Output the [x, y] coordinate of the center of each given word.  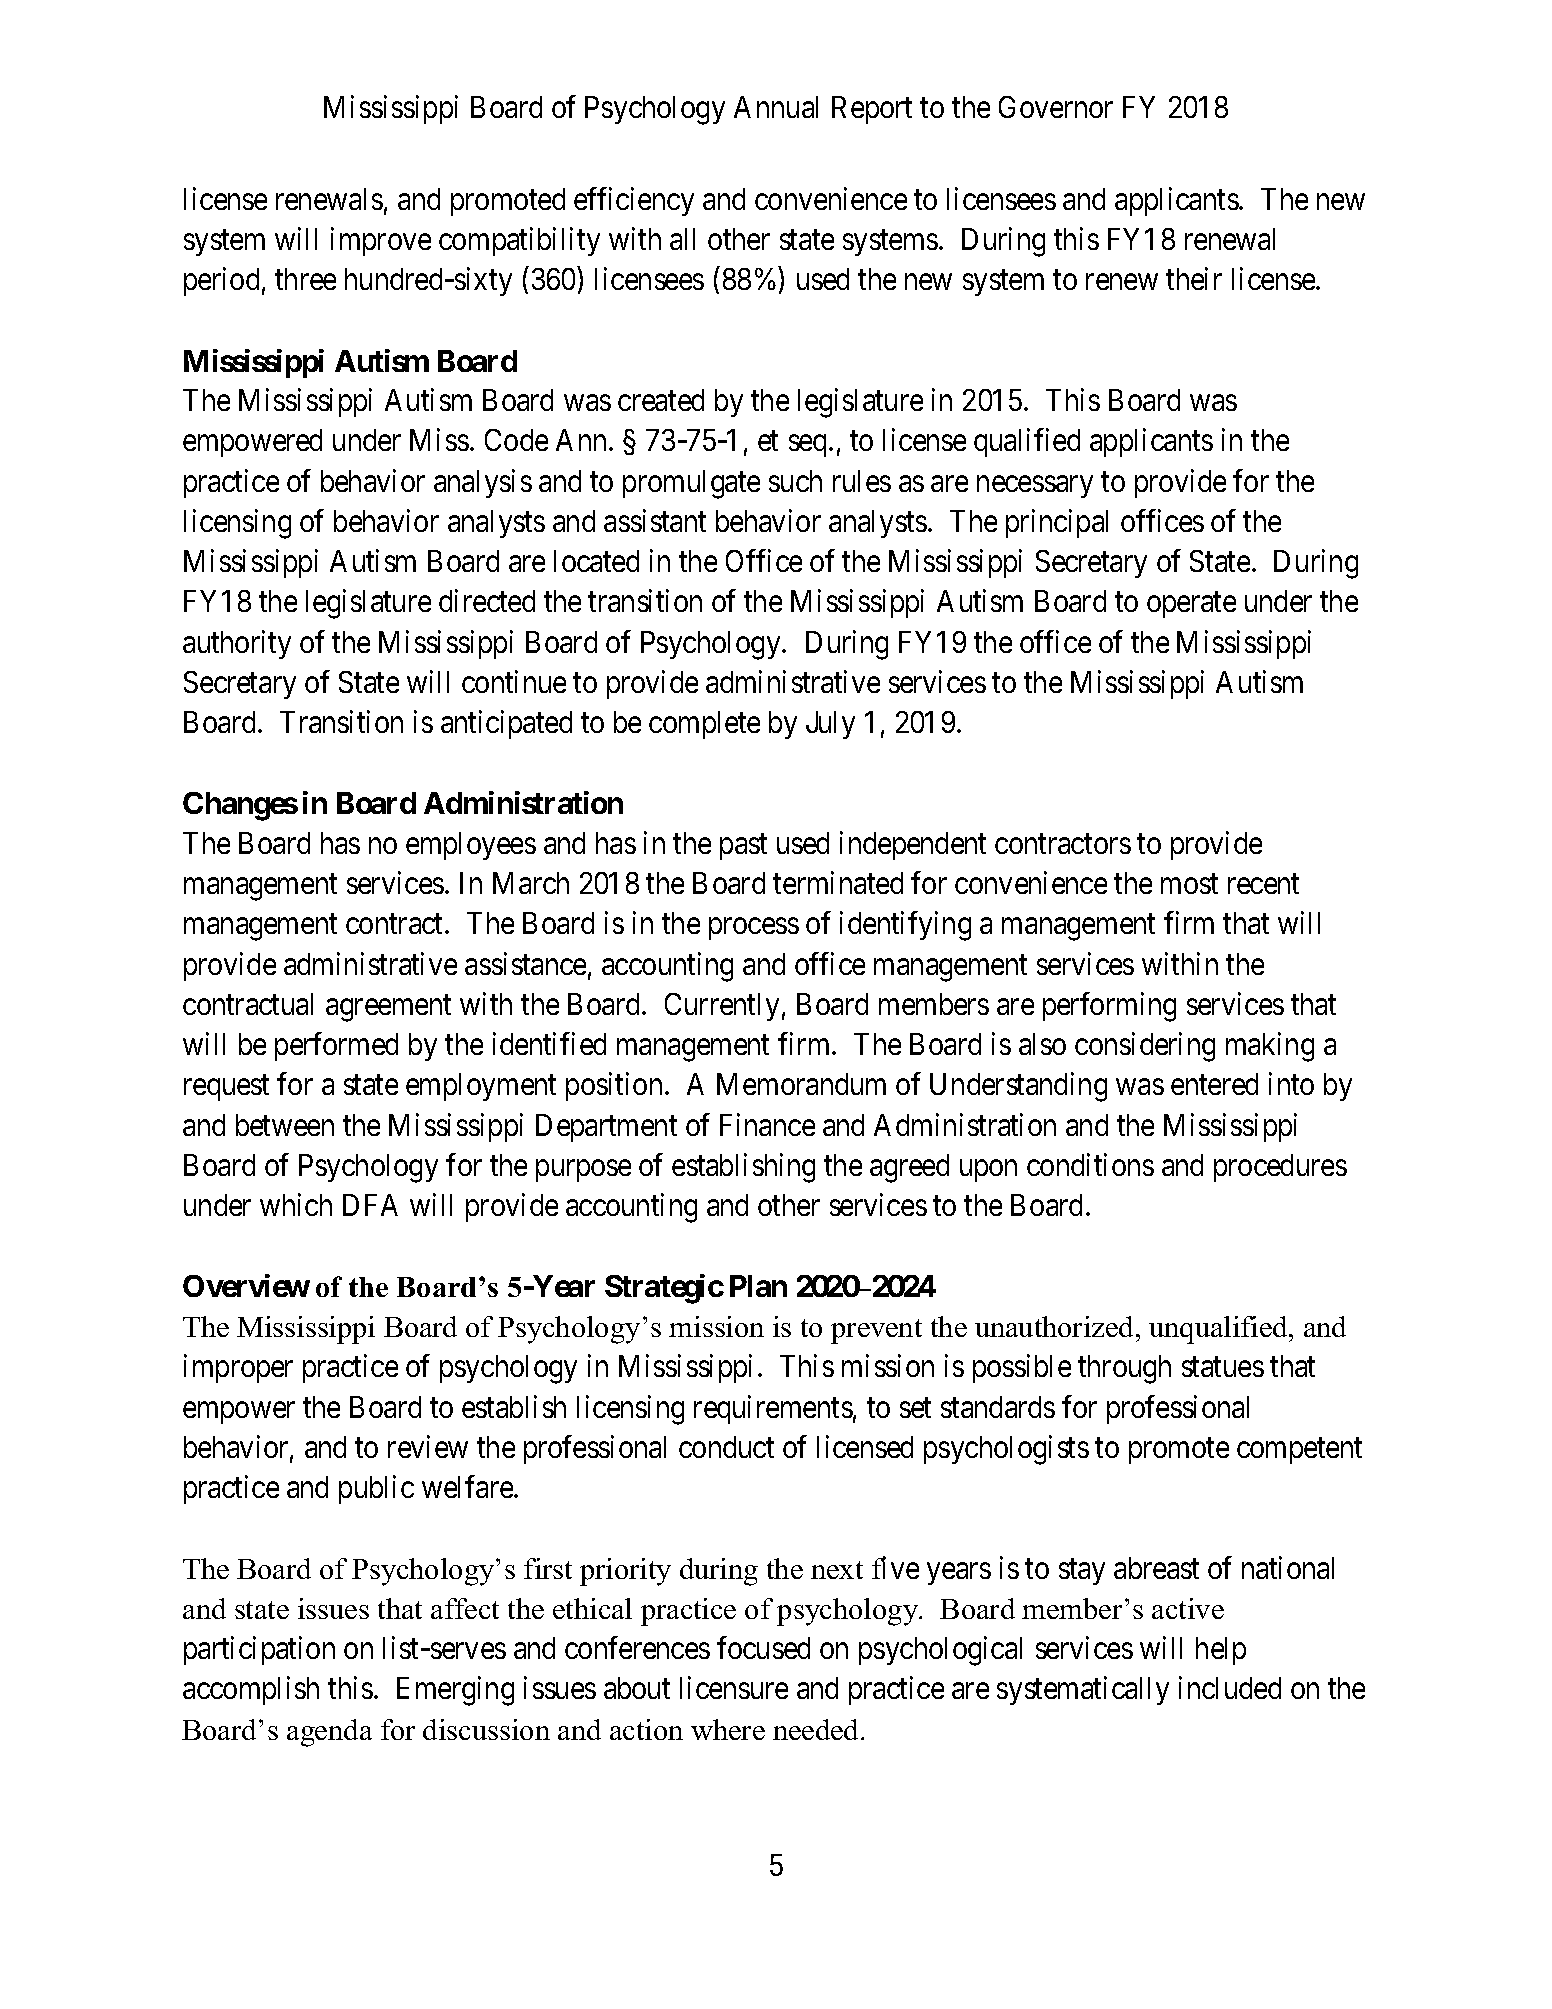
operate [1191, 605]
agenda [329, 1733]
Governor [1056, 107]
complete [704, 725]
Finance [767, 1124]
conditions [1090, 1164]
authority [237, 644]
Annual [776, 107]
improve [381, 241]
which [296, 1205]
